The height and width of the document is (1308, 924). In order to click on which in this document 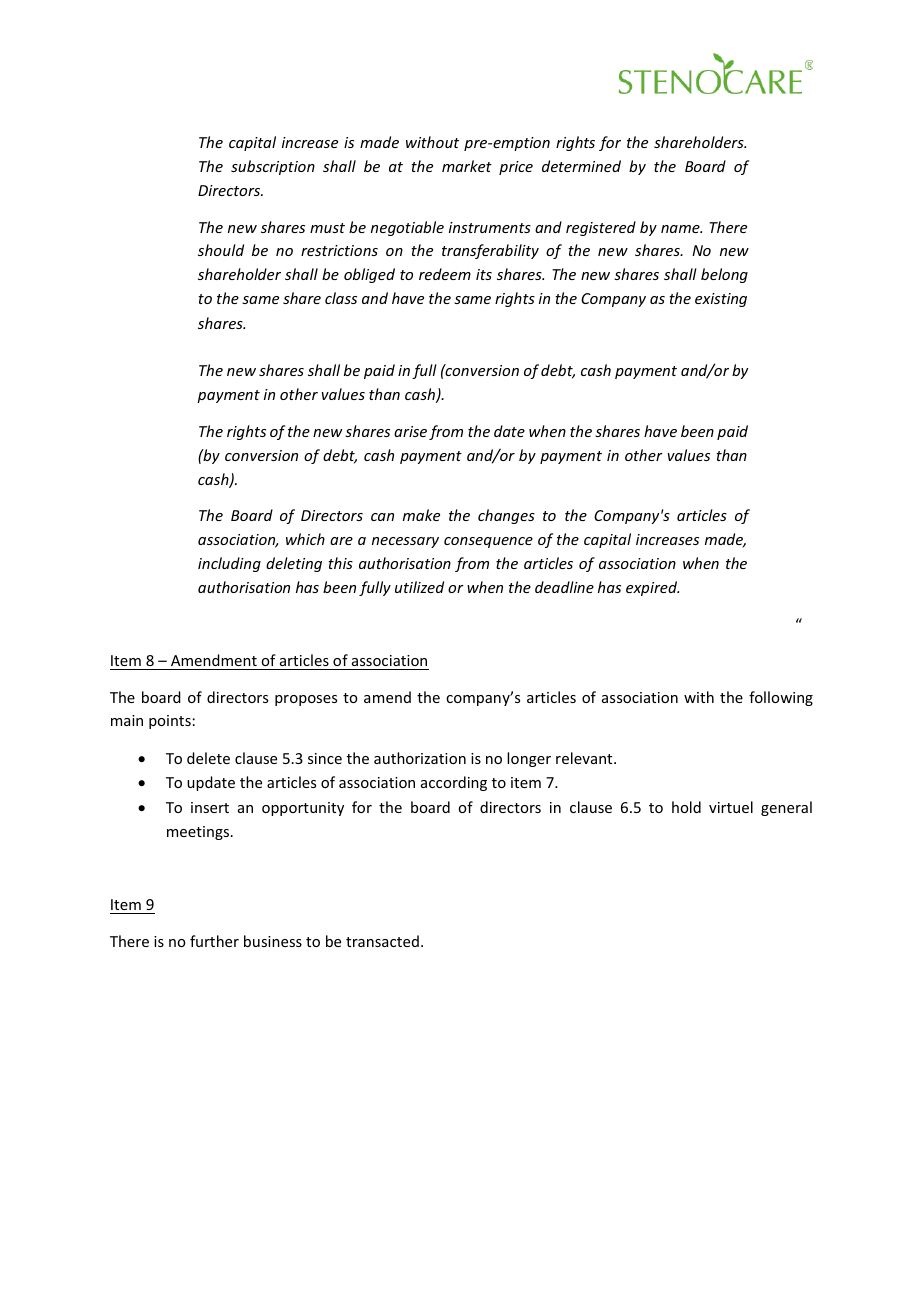, I will do `click(305, 539)`.
